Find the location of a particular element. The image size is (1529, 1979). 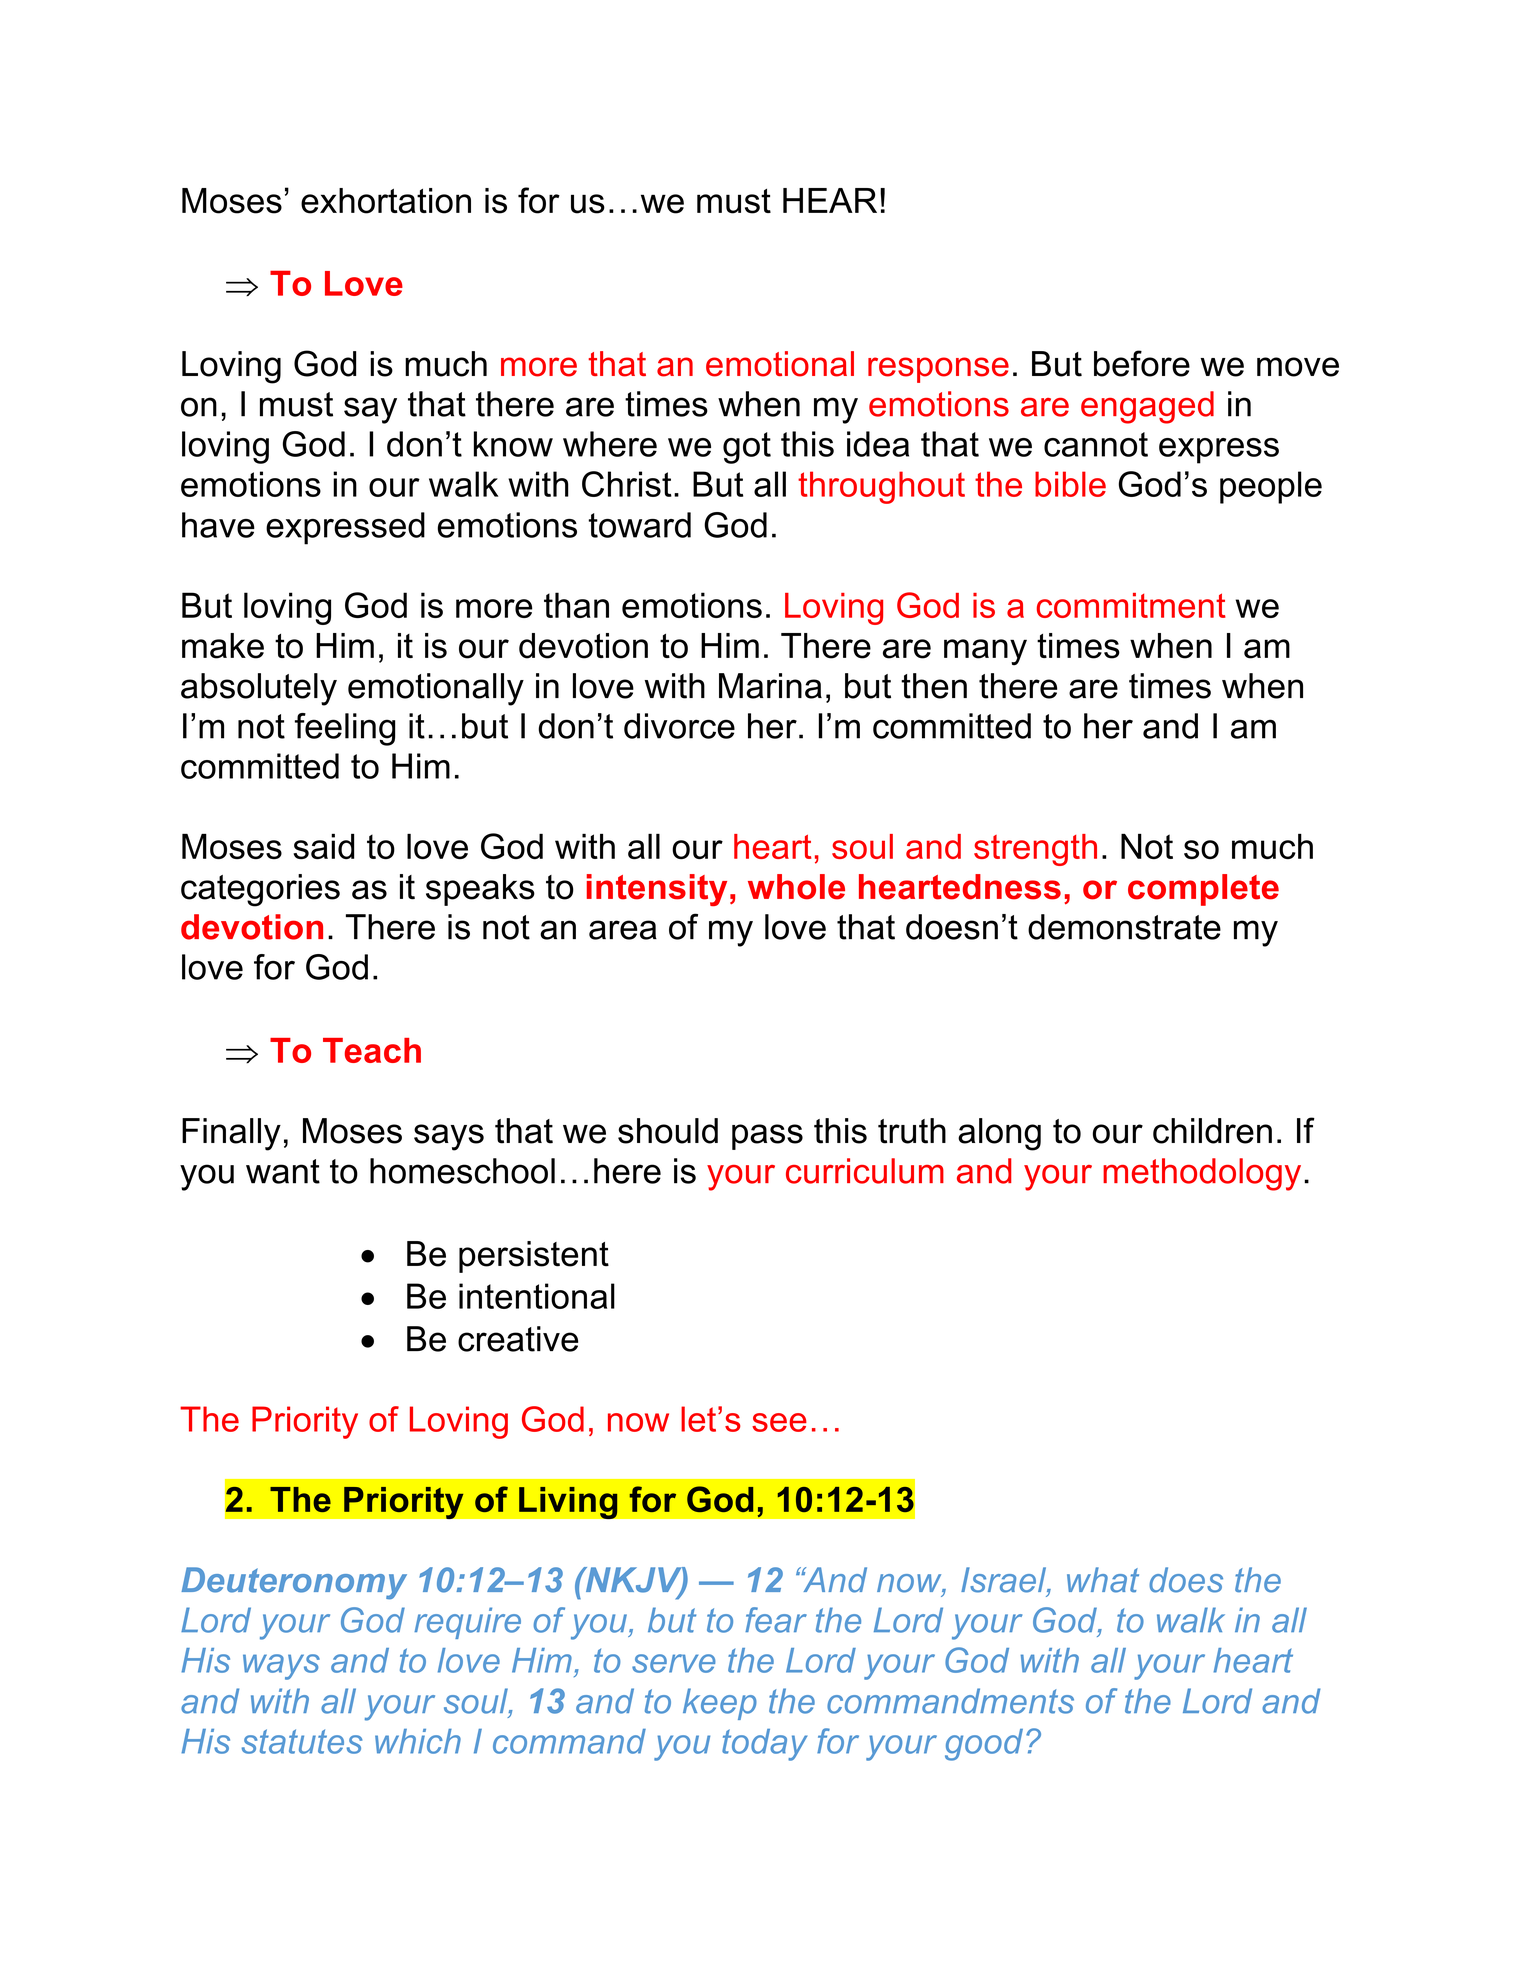

statutes is located at coordinates (302, 1741).
